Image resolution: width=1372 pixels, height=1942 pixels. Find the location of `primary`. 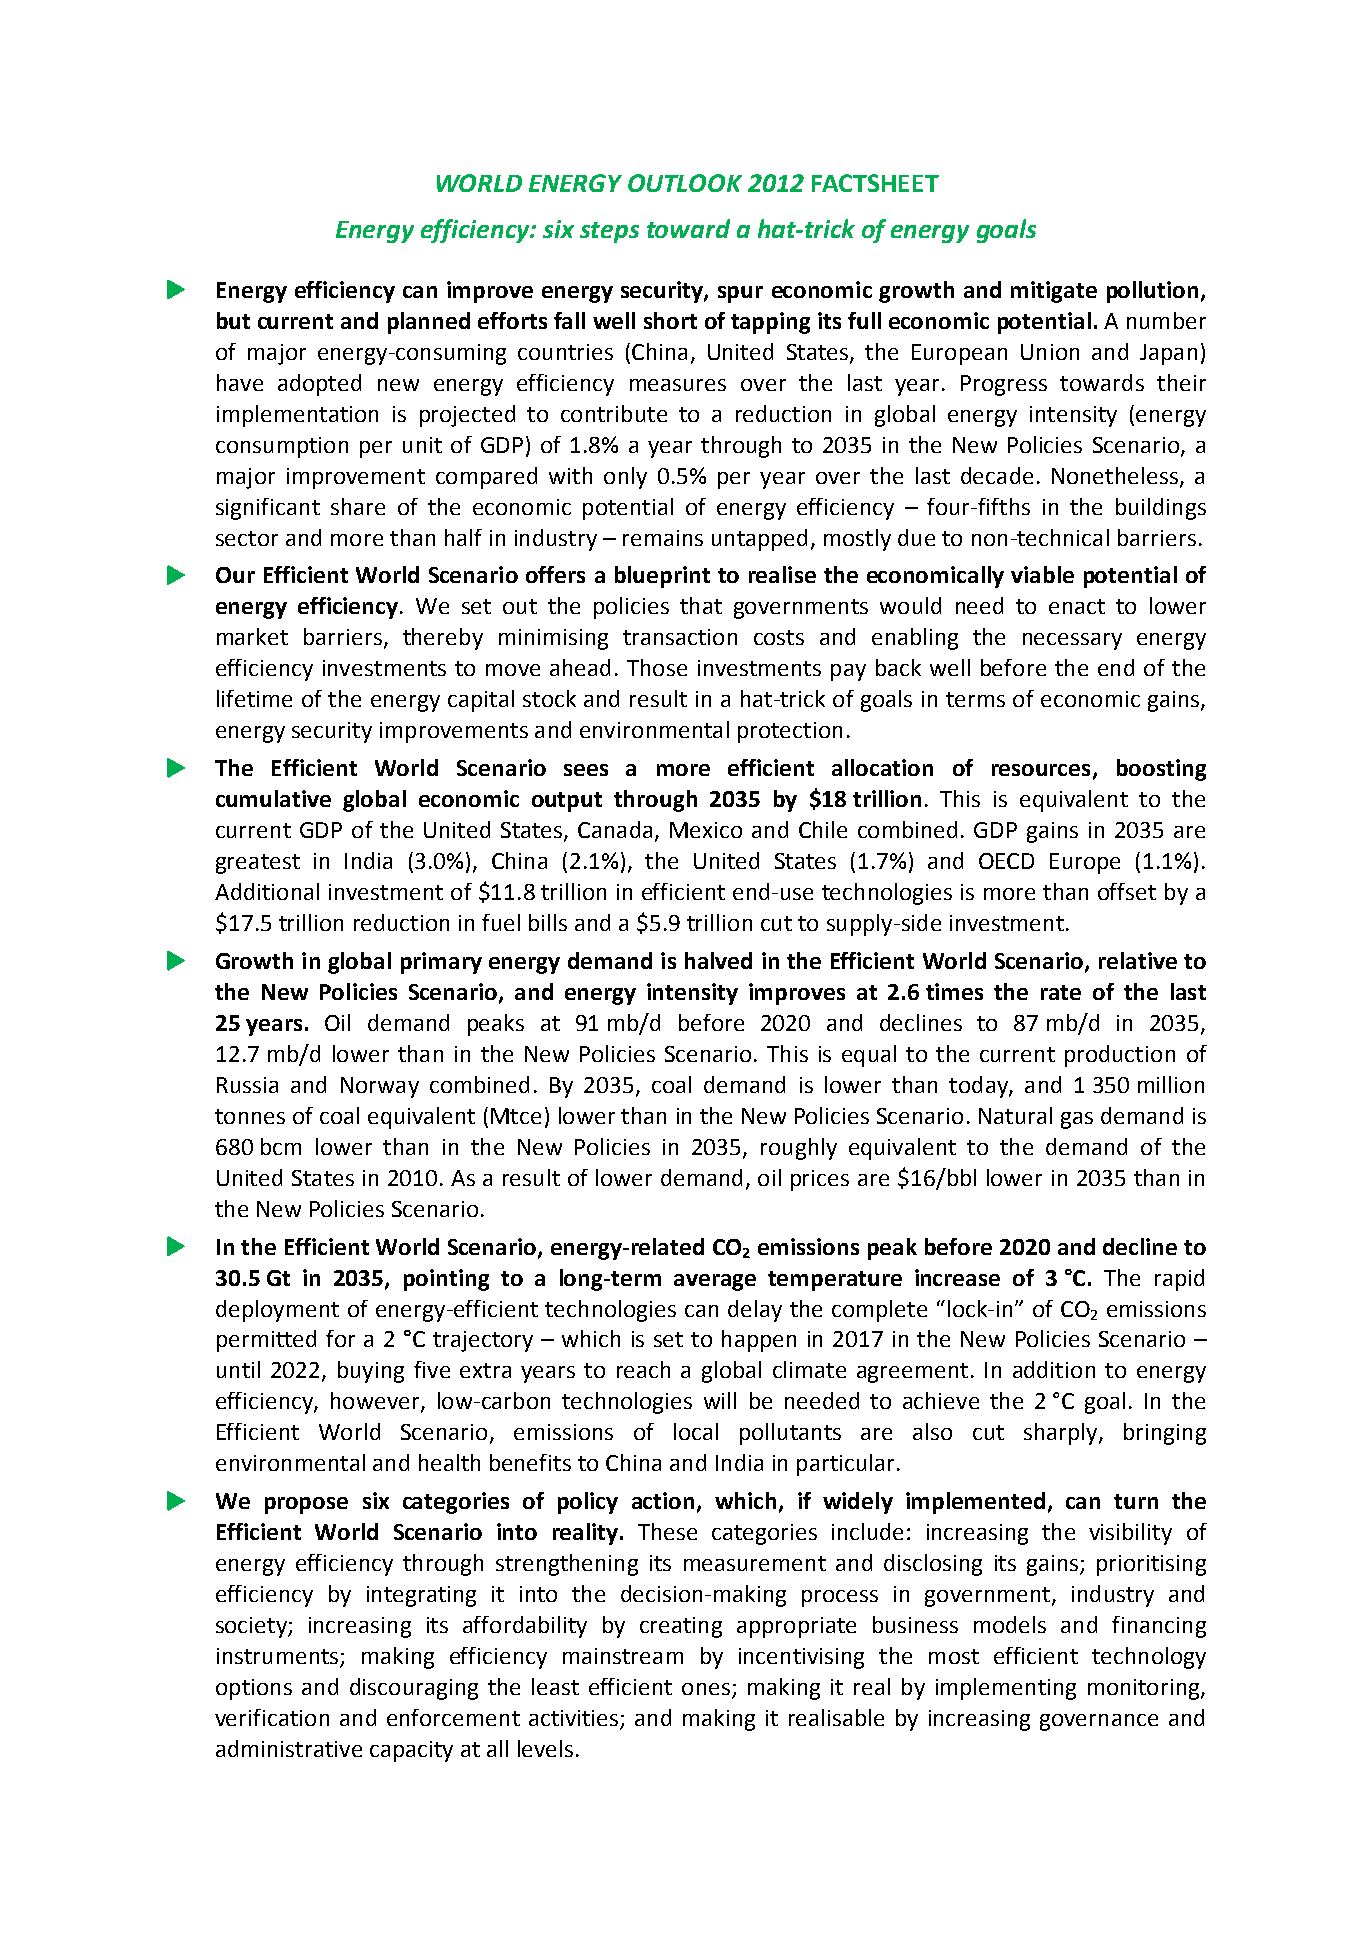

primary is located at coordinates (441, 963).
